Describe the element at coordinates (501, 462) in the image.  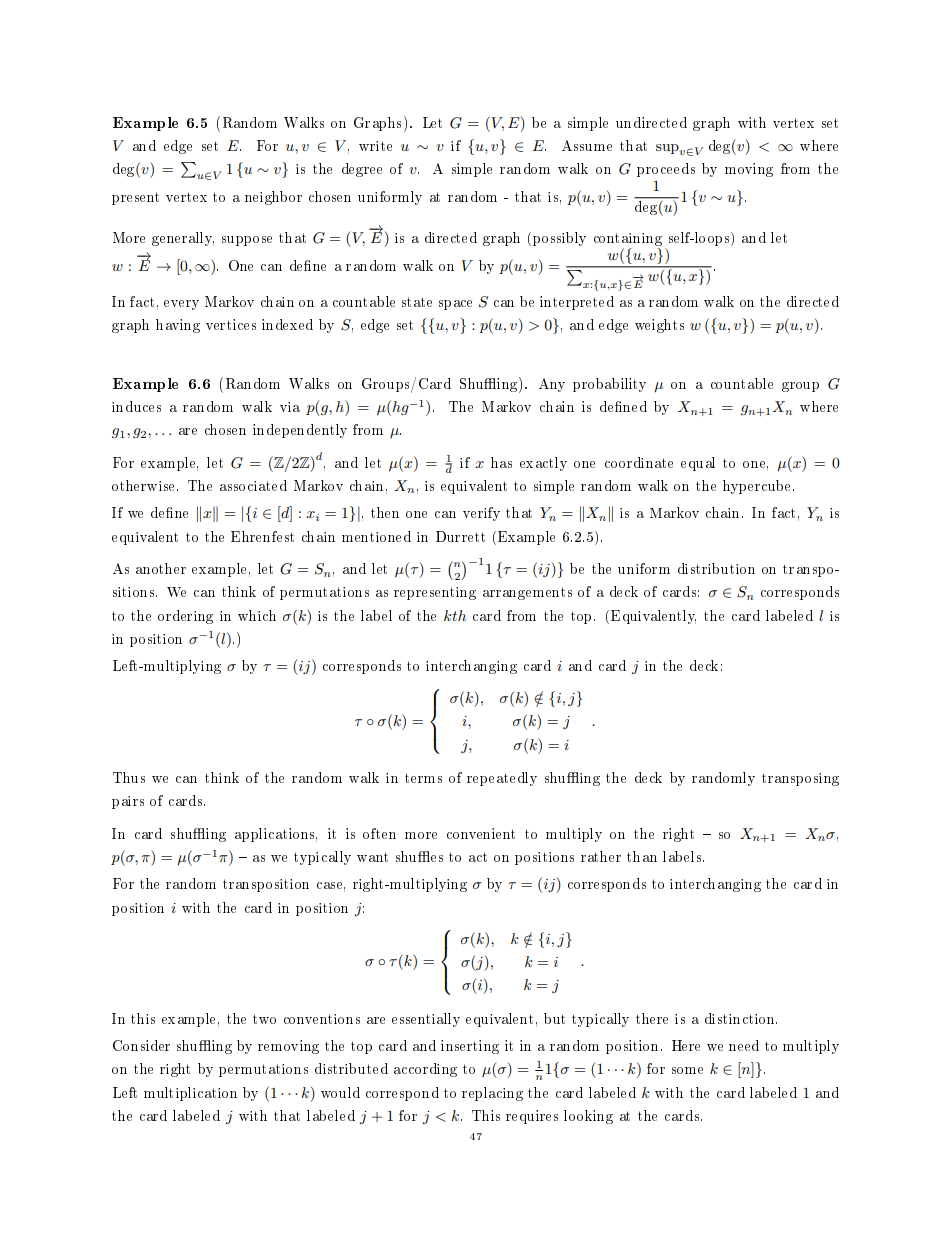
I see `has` at that location.
